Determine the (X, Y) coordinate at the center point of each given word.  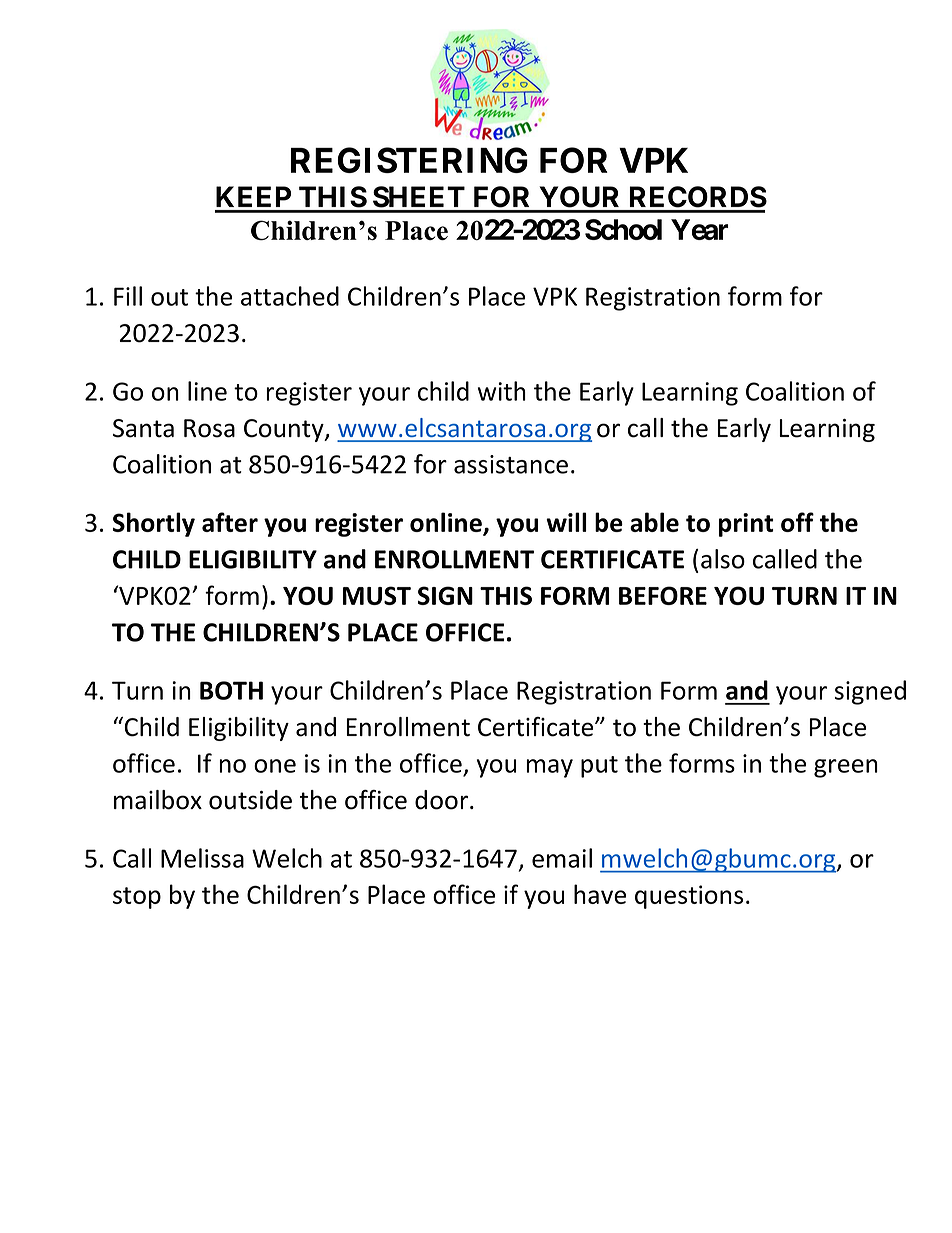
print (746, 525)
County (285, 430)
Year (699, 229)
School (623, 229)
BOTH (231, 690)
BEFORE (663, 595)
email (562, 858)
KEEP (253, 196)
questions (689, 897)
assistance (511, 464)
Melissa (202, 858)
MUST (377, 595)
